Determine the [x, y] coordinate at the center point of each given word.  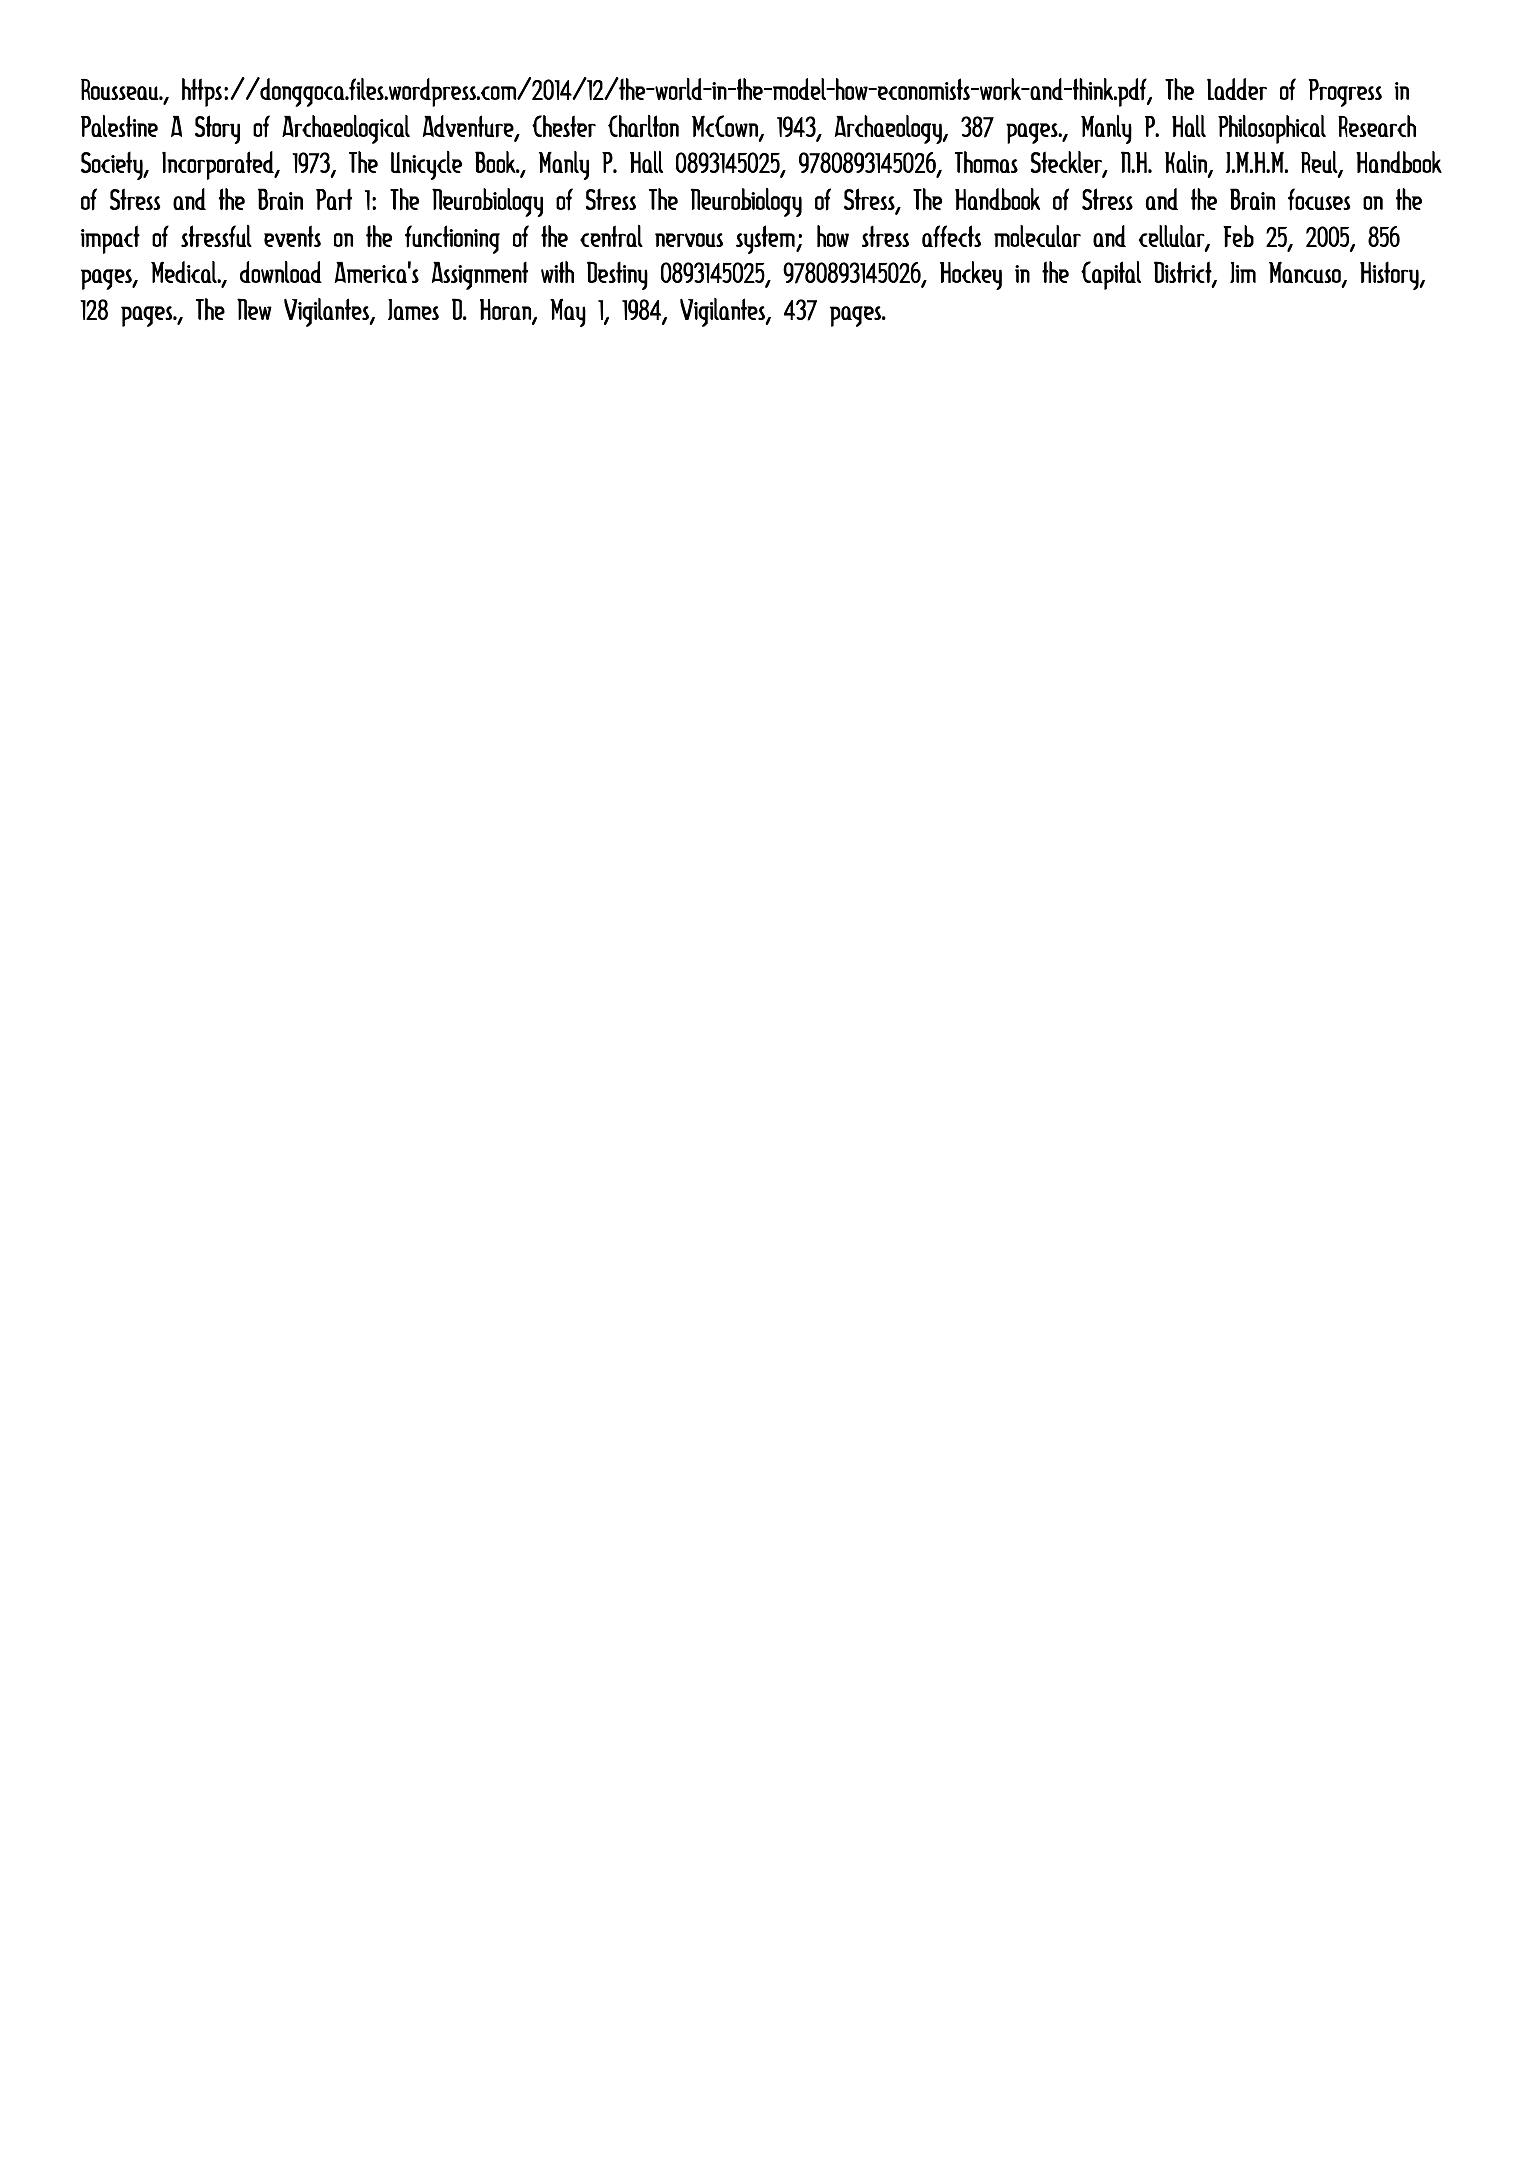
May [568, 312]
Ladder [1237, 89]
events [292, 236]
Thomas [986, 162]
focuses [1319, 199]
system [766, 239]
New [254, 309]
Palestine [119, 126]
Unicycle [426, 165]
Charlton [643, 126]
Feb [1238, 236]
